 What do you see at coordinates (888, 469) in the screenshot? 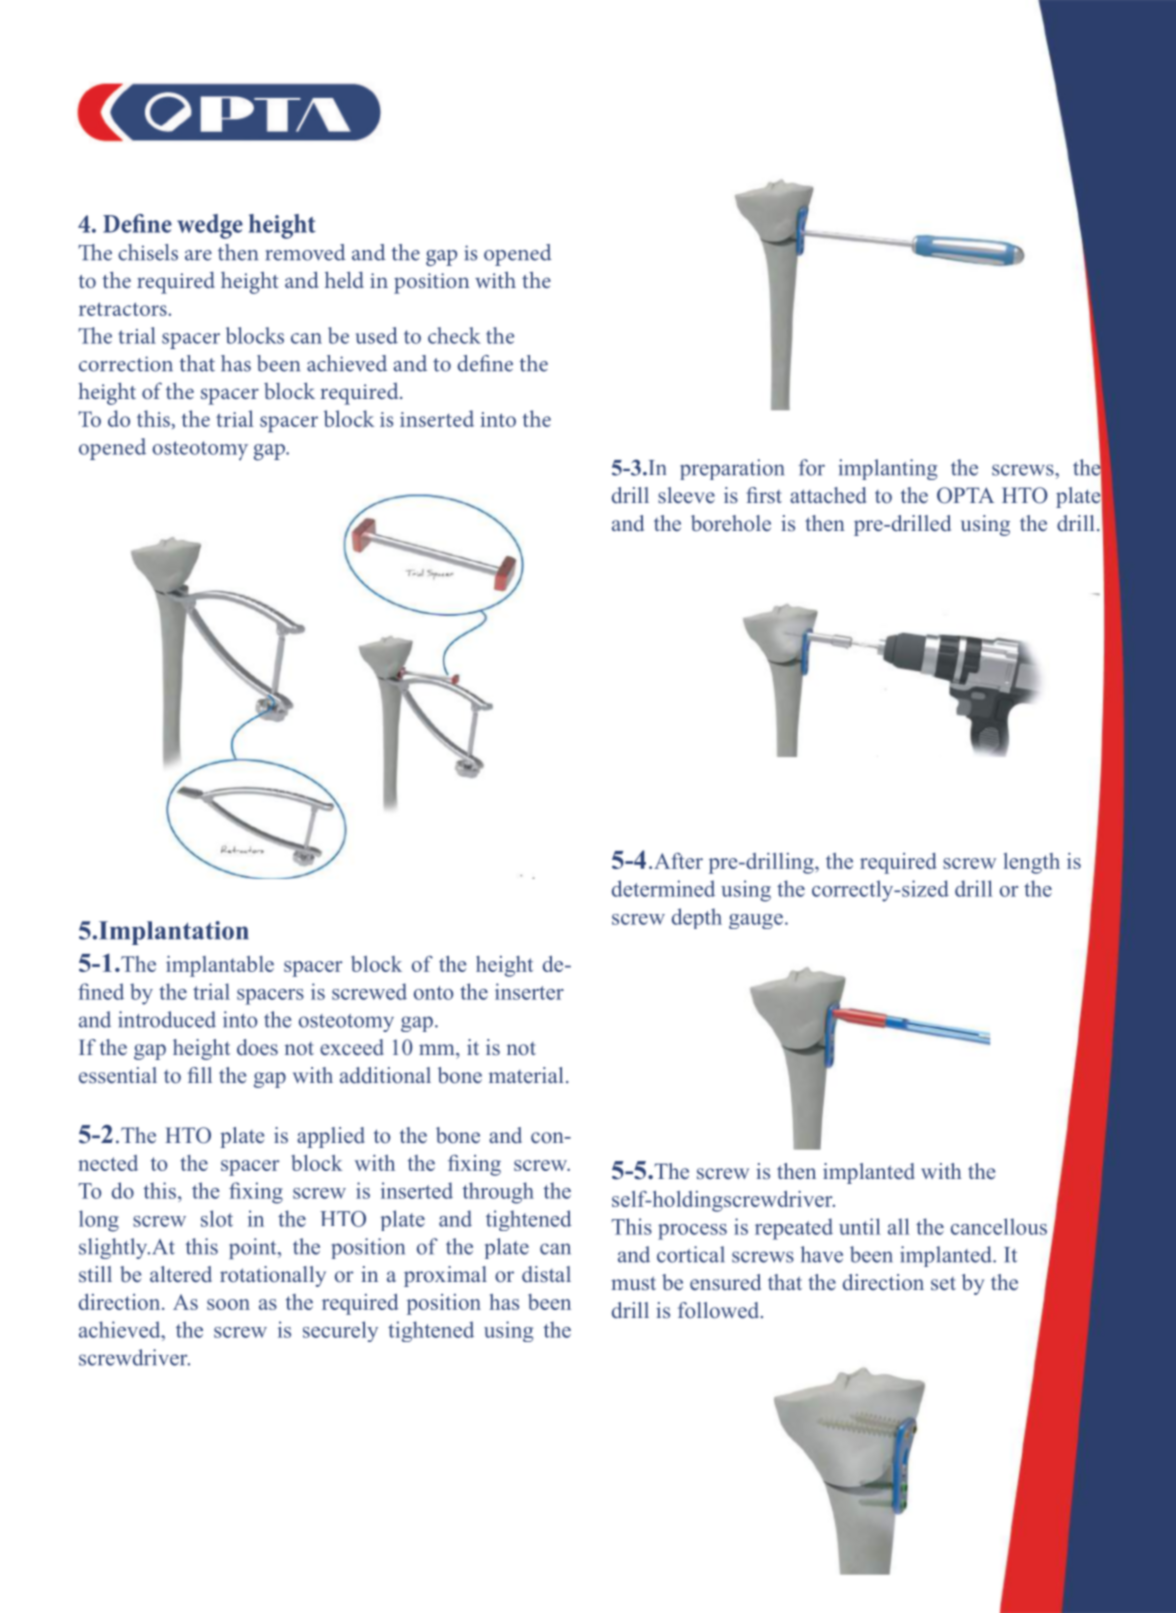
I see `implanting` at bounding box center [888, 469].
